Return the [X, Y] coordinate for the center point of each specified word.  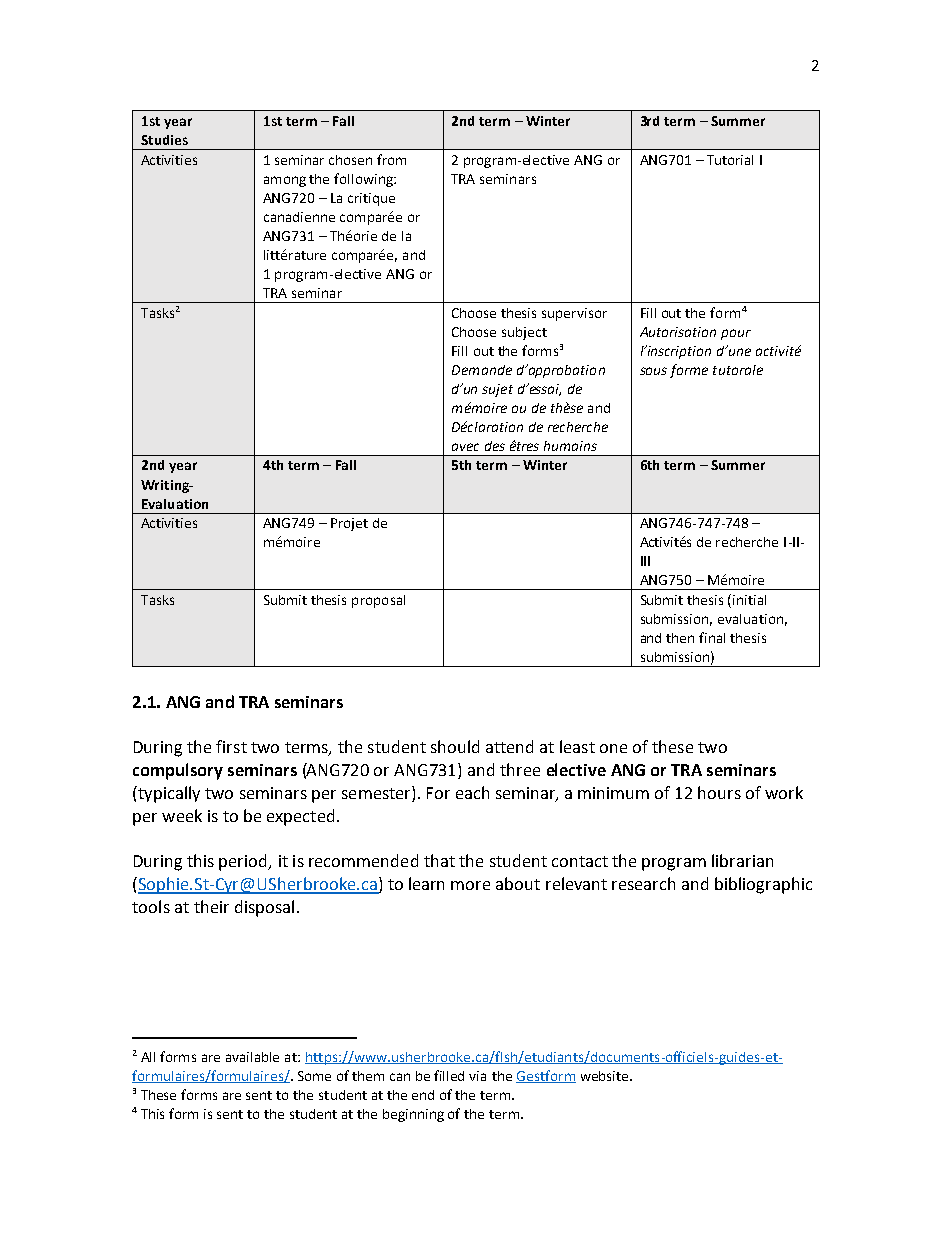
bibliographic [763, 885]
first [231, 746]
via [477, 1076]
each [472, 792]
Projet [349, 524]
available [252, 1057]
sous [653, 371]
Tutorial [730, 160]
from [391, 159]
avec [465, 447]
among [285, 181]
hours [719, 792]
